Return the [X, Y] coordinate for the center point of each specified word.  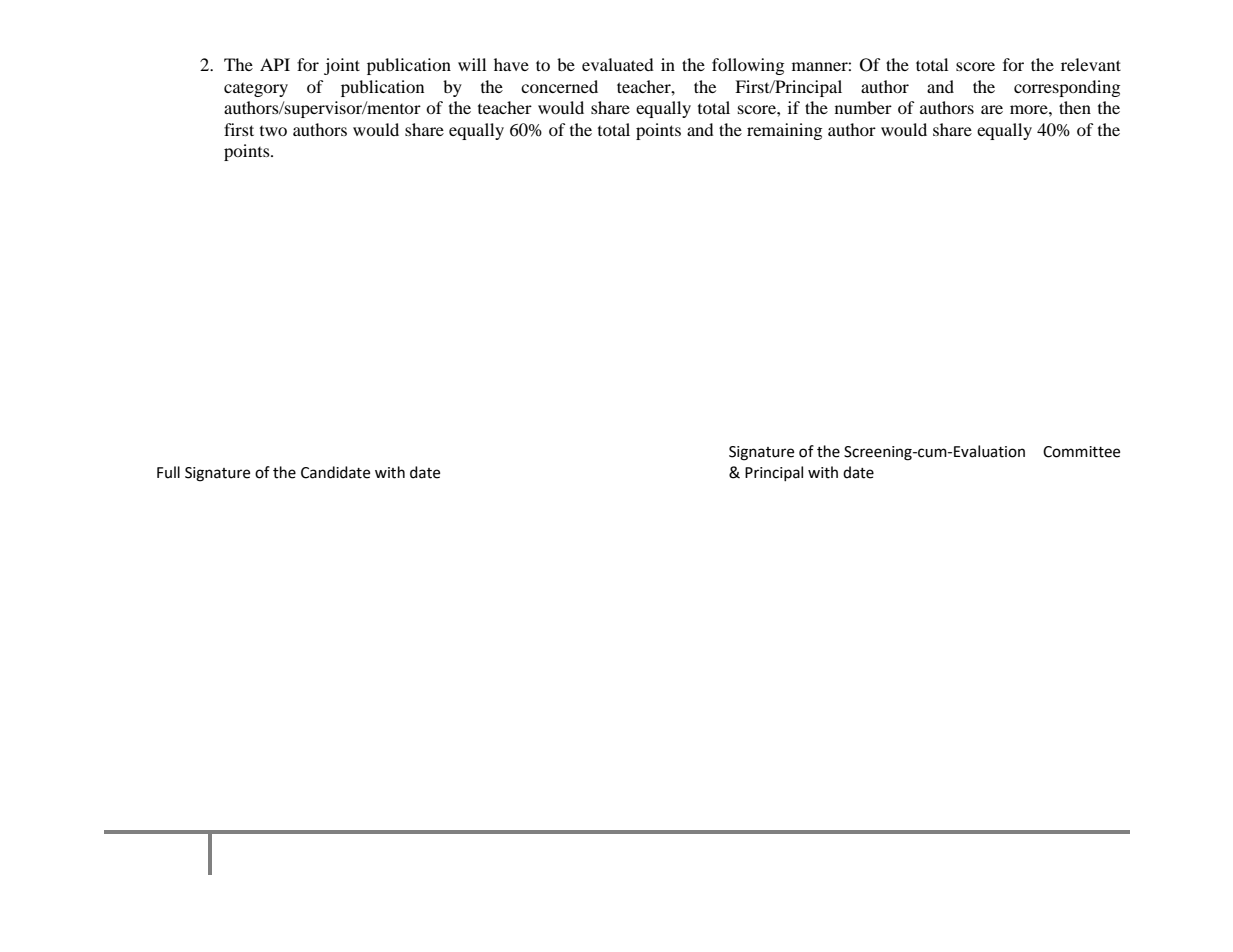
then [1075, 107]
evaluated [618, 64]
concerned [559, 86]
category [256, 90]
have [511, 64]
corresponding [1067, 88]
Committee [1081, 452]
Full [168, 472]
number [863, 107]
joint [342, 66]
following [748, 66]
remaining [784, 131]
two [273, 131]
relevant [1091, 64]
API [275, 64]
